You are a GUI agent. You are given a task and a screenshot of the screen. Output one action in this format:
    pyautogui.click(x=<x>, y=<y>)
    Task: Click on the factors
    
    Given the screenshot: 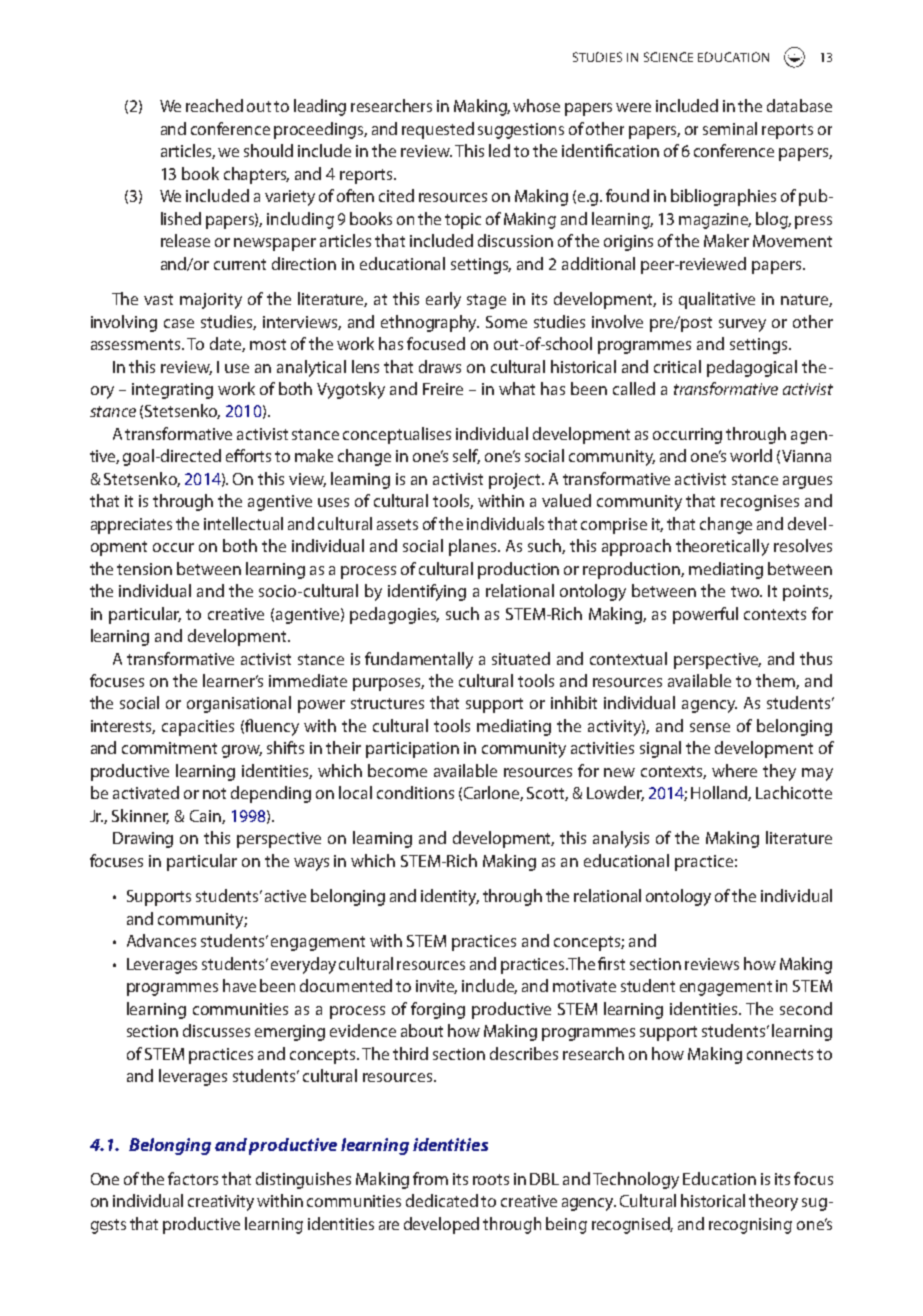 What is the action you would take?
    pyautogui.click(x=193, y=1178)
